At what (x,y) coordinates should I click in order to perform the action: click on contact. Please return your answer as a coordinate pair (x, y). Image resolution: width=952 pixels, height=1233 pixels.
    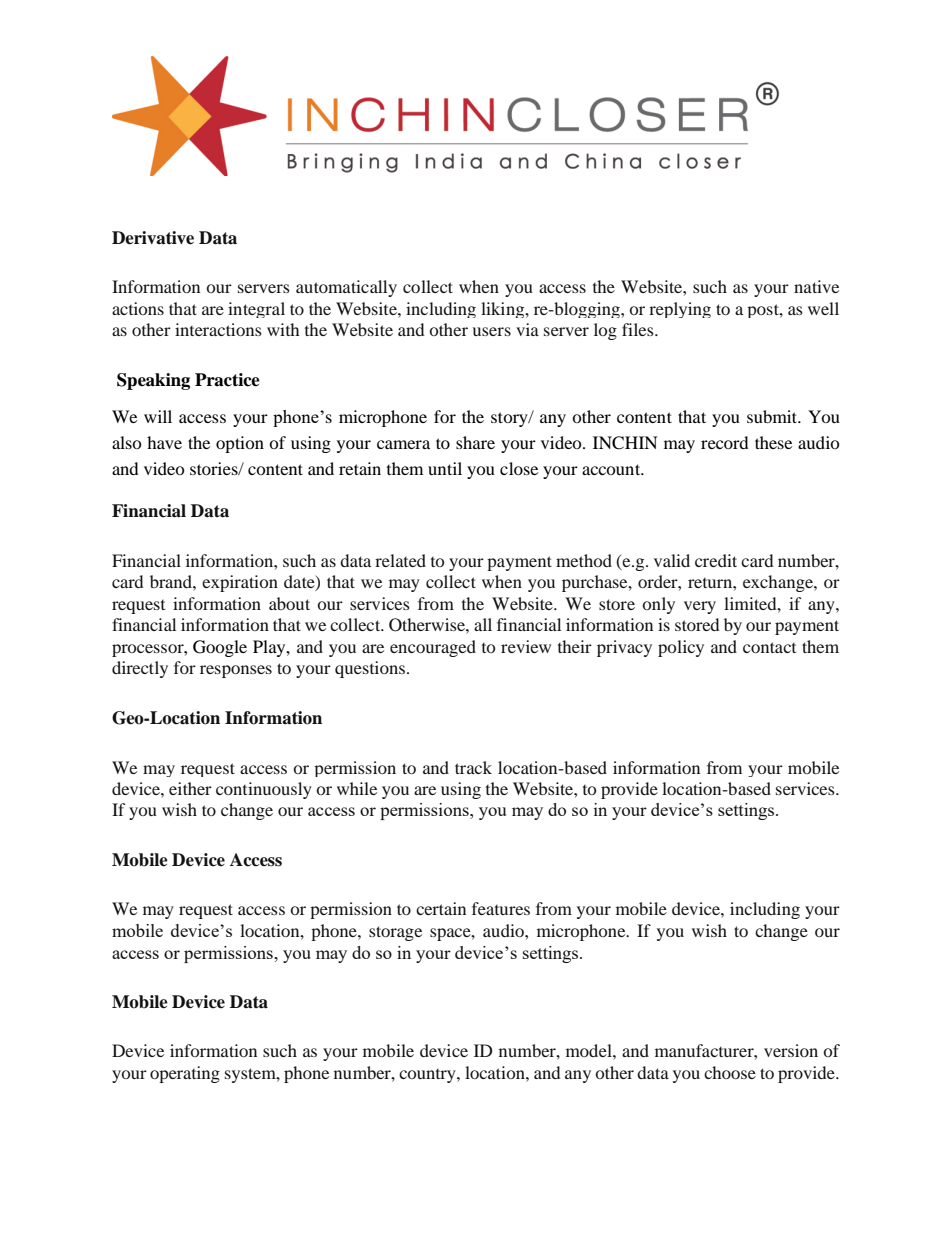
    Looking at the image, I should click on (769, 647).
